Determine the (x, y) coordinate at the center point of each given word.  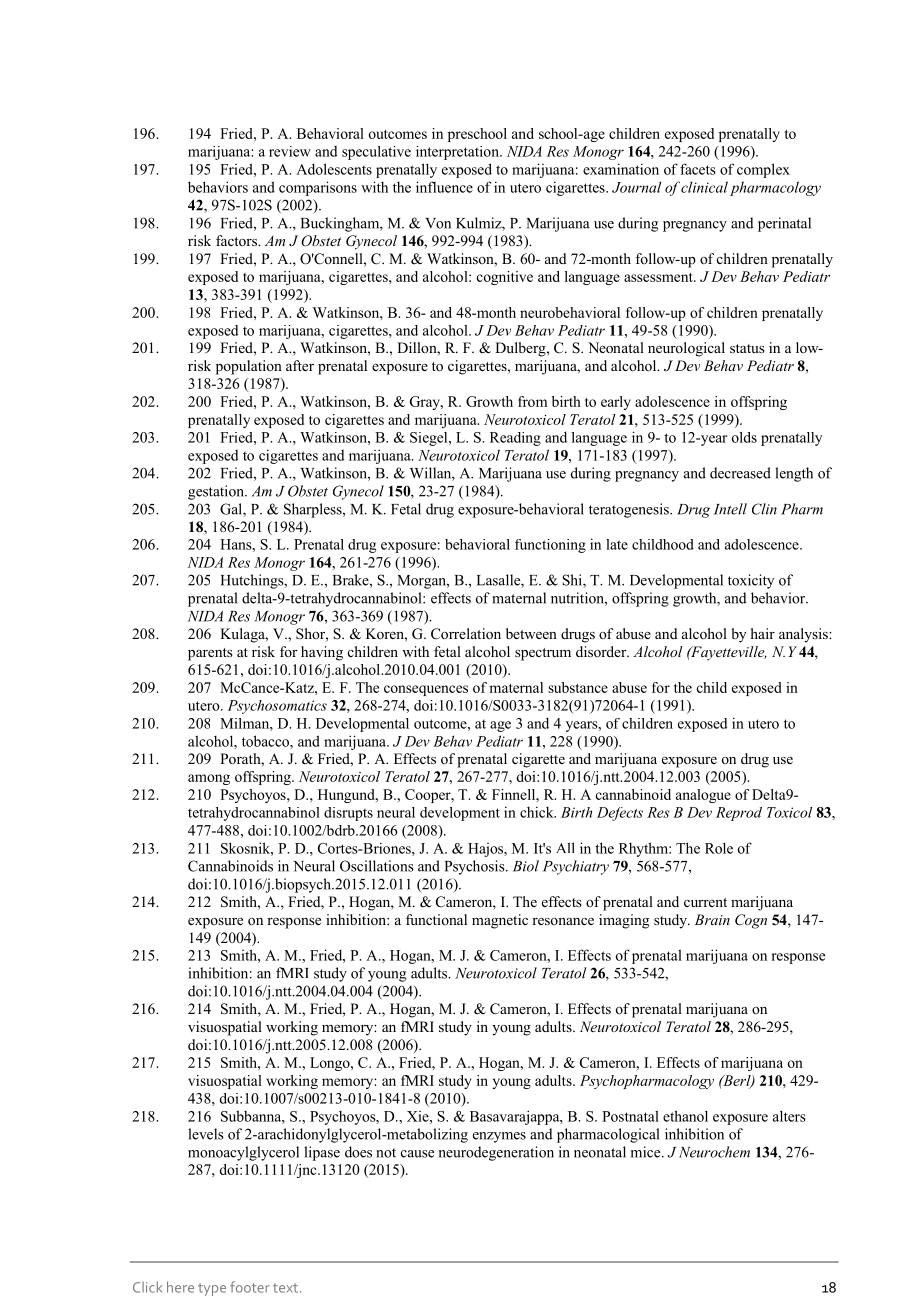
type (212, 1289)
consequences (426, 690)
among (209, 779)
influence (444, 187)
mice (647, 1152)
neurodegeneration (496, 1153)
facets (698, 169)
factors (237, 240)
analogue (703, 796)
